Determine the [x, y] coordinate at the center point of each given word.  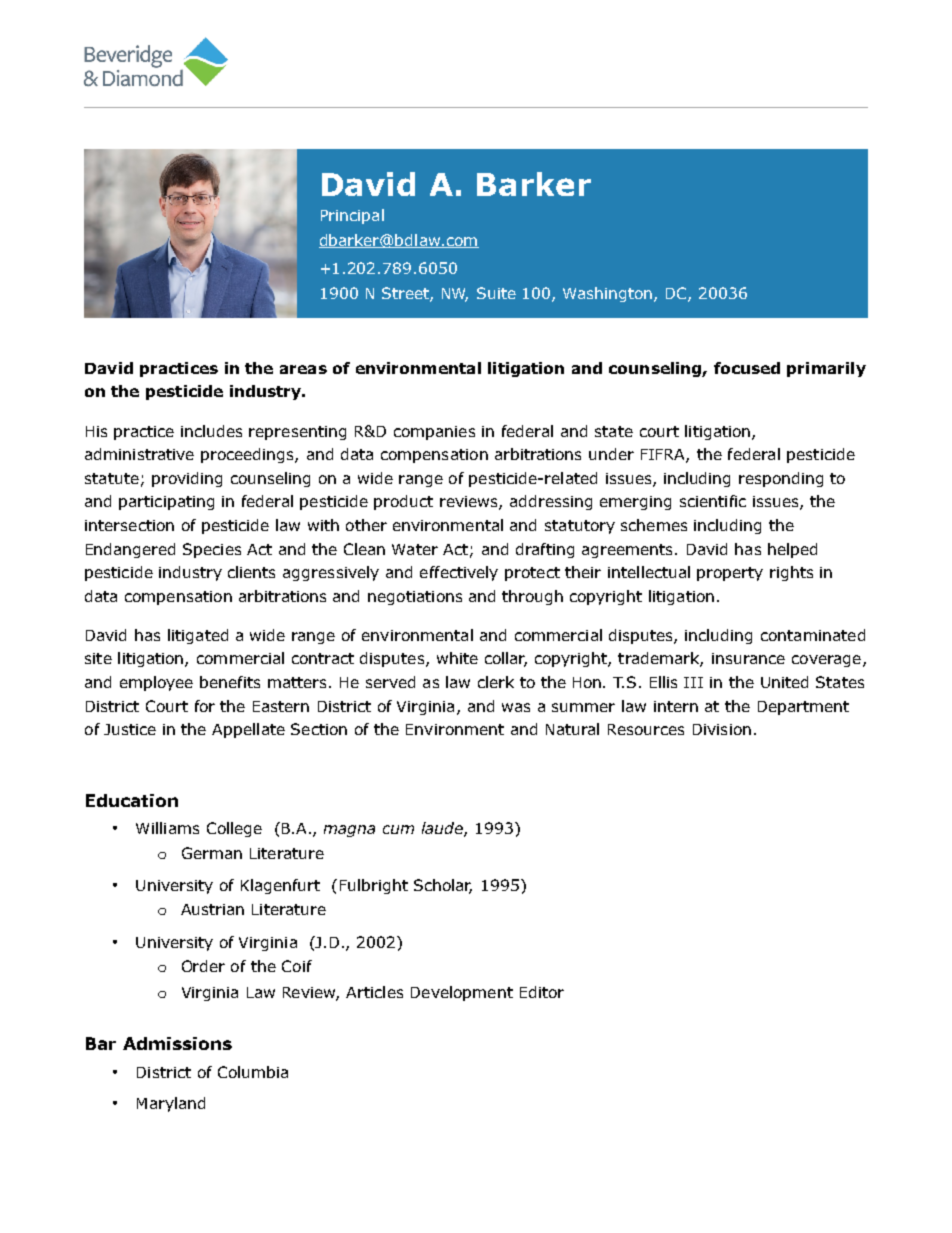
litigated [198, 636]
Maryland [171, 1104]
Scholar [443, 886]
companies [434, 433]
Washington [609, 294]
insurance [748, 658]
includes [211, 431]
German [212, 853]
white [457, 658]
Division [722, 729]
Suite [496, 293]
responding [781, 479]
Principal [352, 216]
